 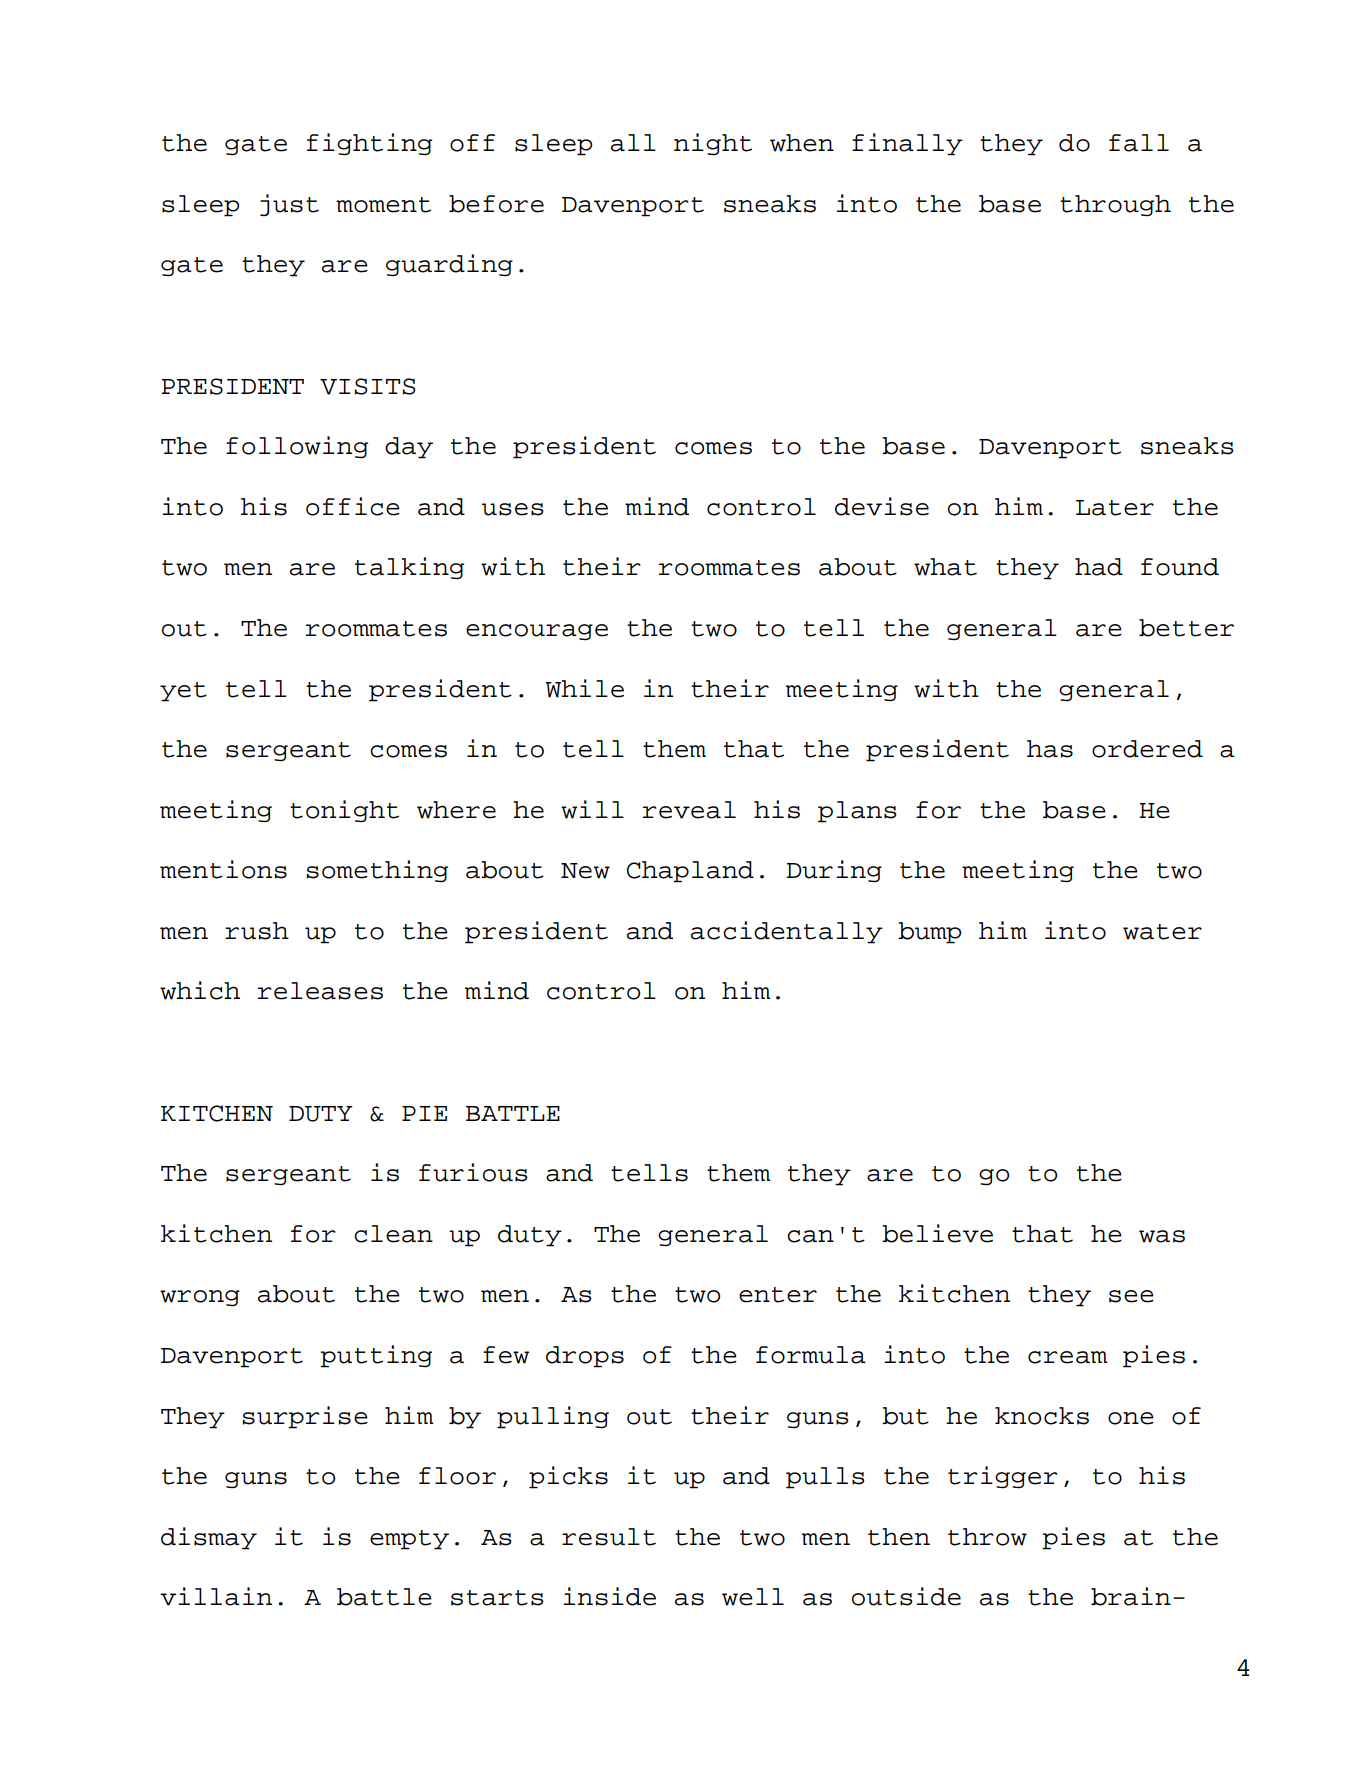 What do you see at coordinates (1162, 1236) in the page?
I see `was` at bounding box center [1162, 1236].
